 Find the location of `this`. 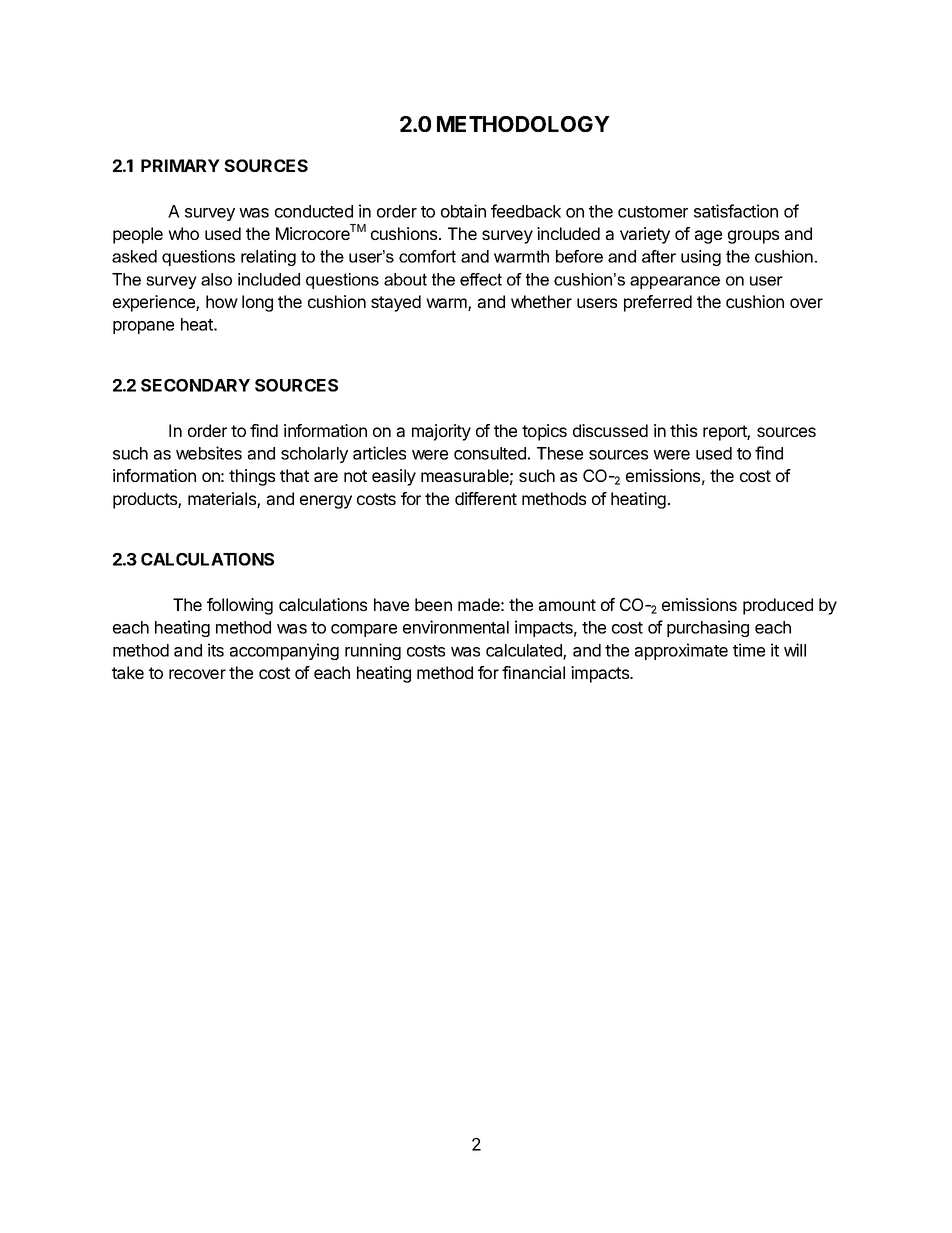

this is located at coordinates (683, 430).
